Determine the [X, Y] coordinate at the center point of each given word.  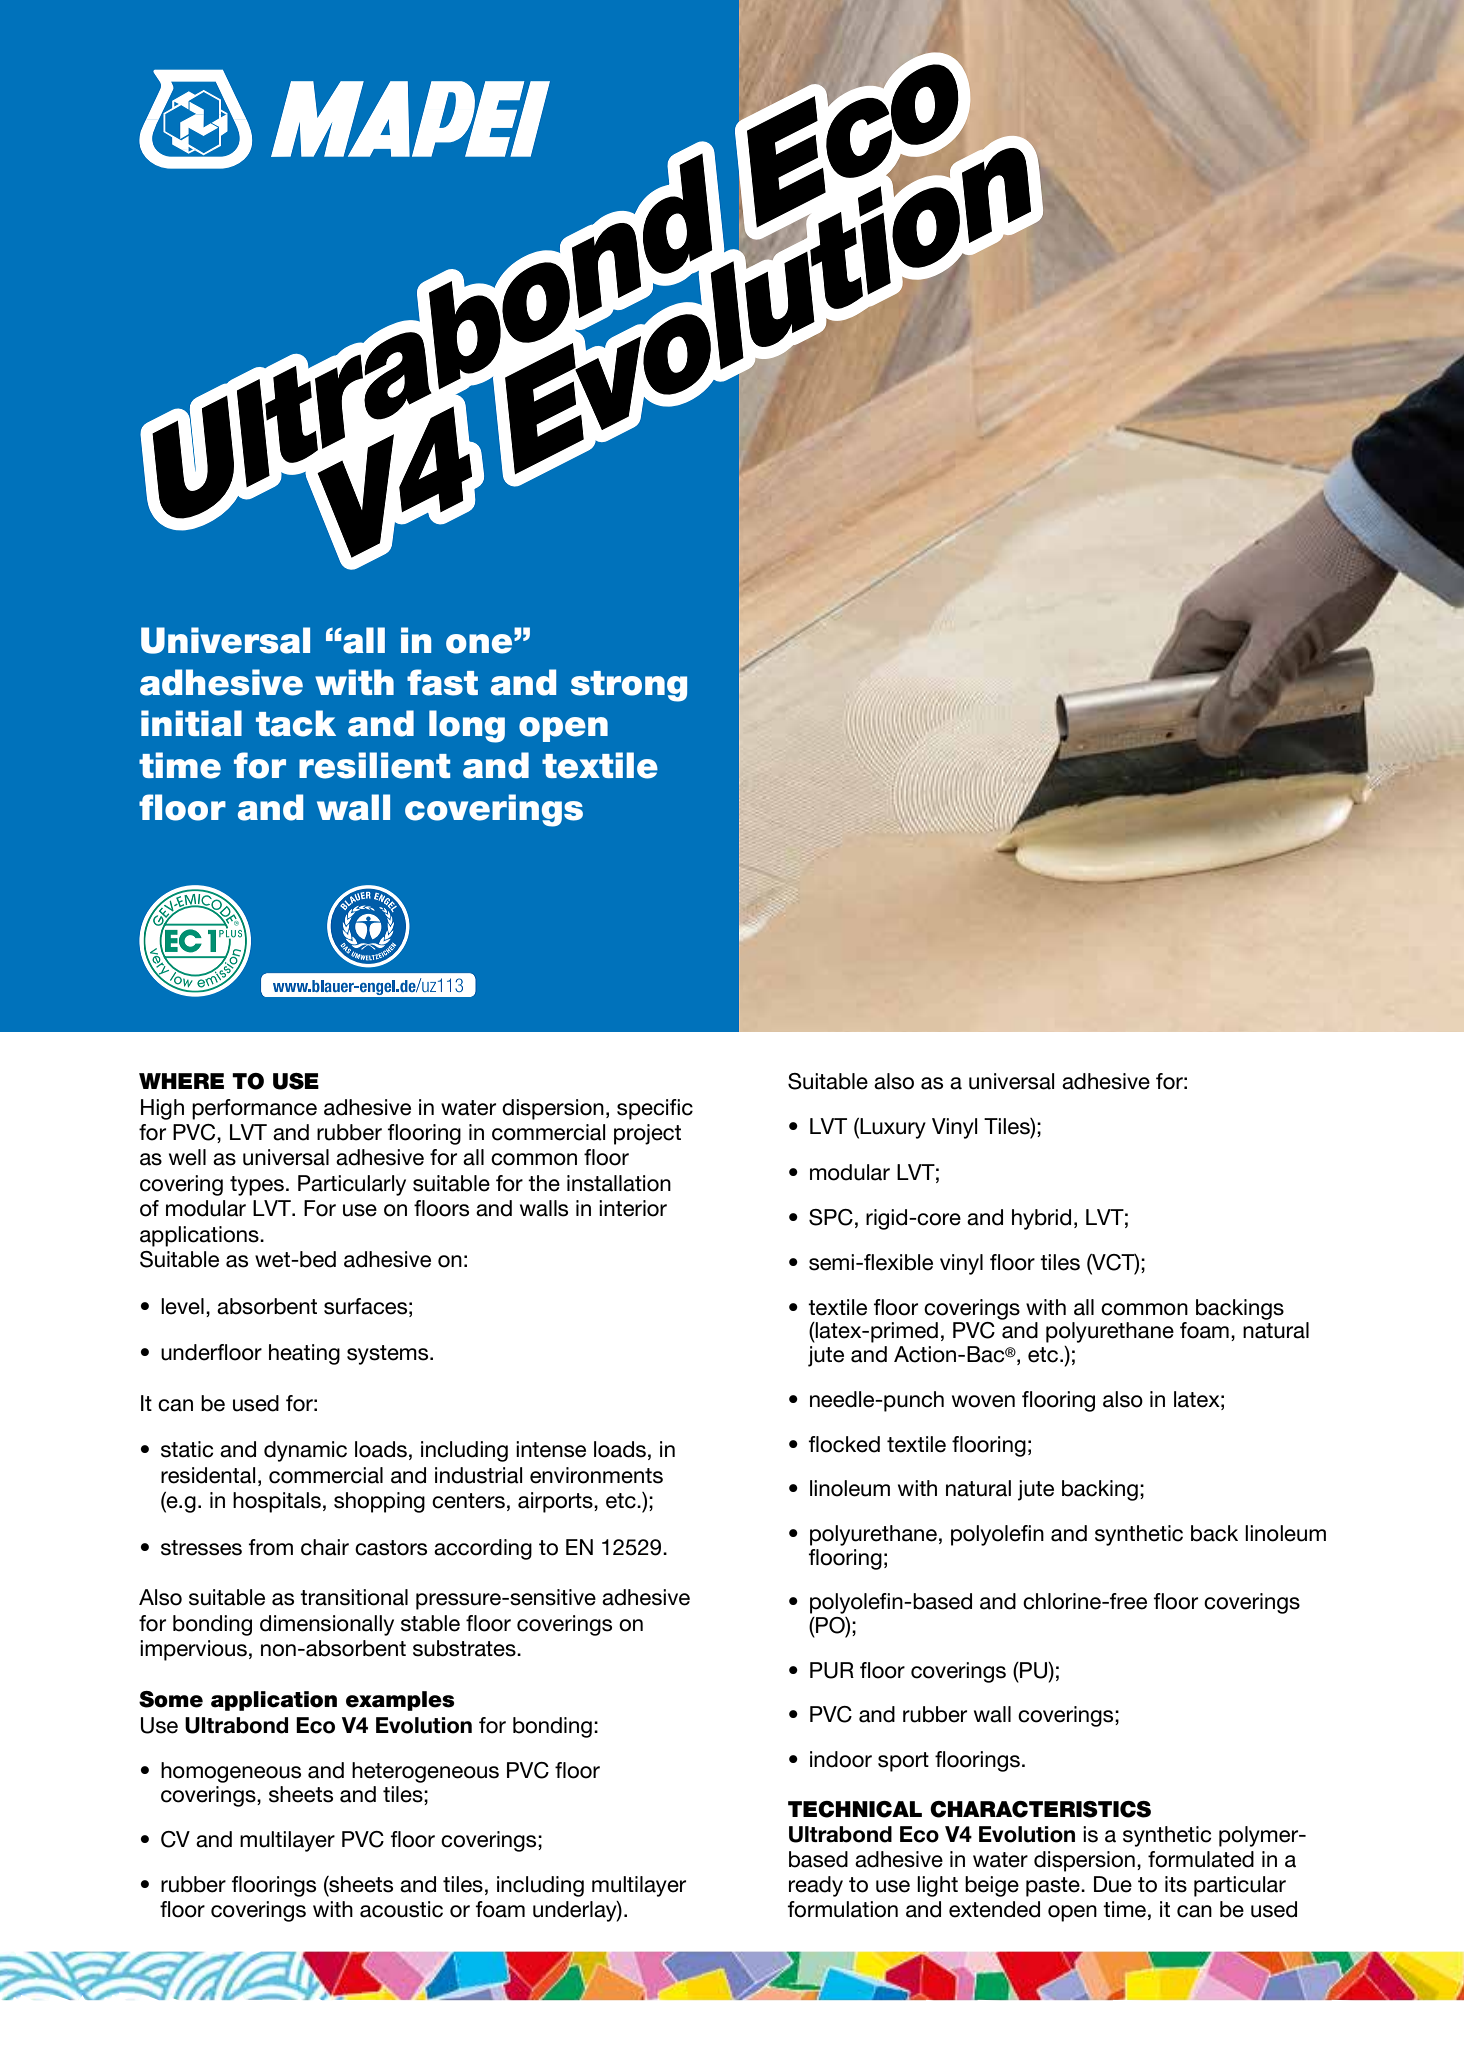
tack [296, 723]
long [467, 726]
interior [633, 1208]
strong [629, 686]
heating [304, 1354]
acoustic [401, 1909]
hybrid [1041, 1219]
